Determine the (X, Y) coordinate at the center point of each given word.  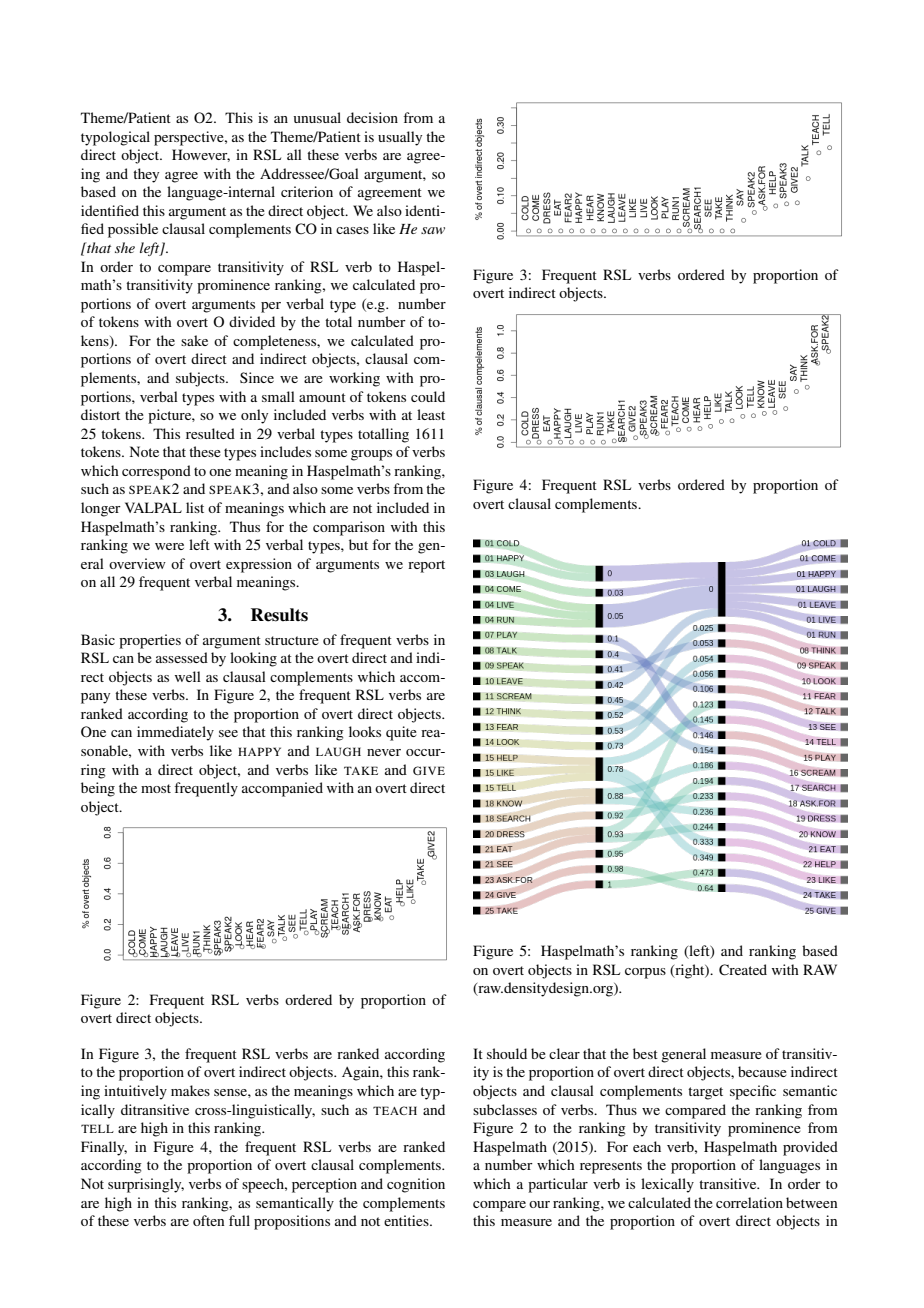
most (156, 788)
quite (401, 733)
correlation (749, 1202)
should (507, 1053)
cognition (416, 1185)
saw (433, 230)
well (188, 676)
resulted (210, 433)
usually (400, 138)
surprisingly (146, 1185)
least (431, 414)
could (428, 396)
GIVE (429, 770)
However (201, 155)
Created (743, 970)
